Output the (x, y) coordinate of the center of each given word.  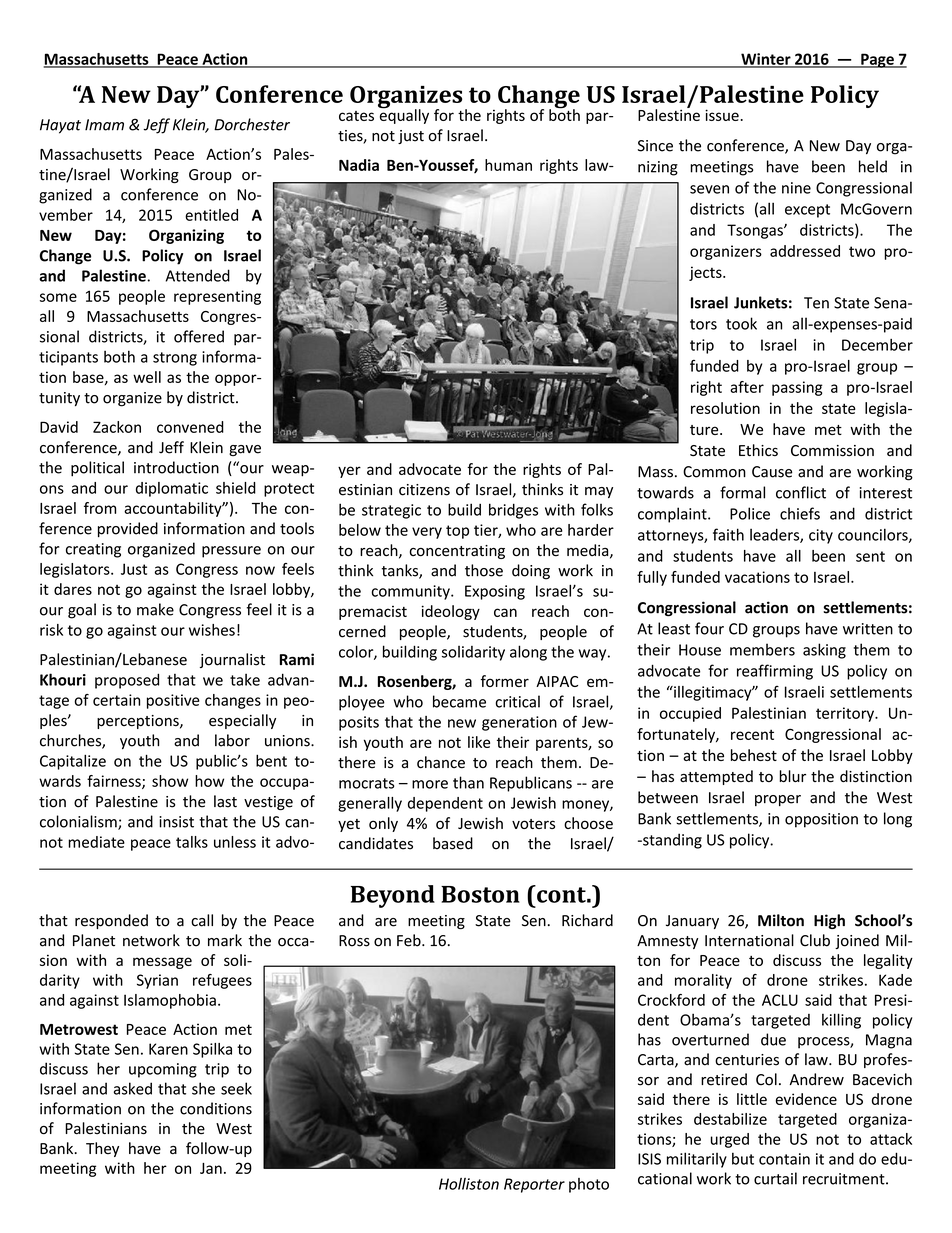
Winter (766, 60)
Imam (104, 125)
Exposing (495, 592)
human (508, 165)
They (102, 1149)
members (762, 649)
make (155, 609)
